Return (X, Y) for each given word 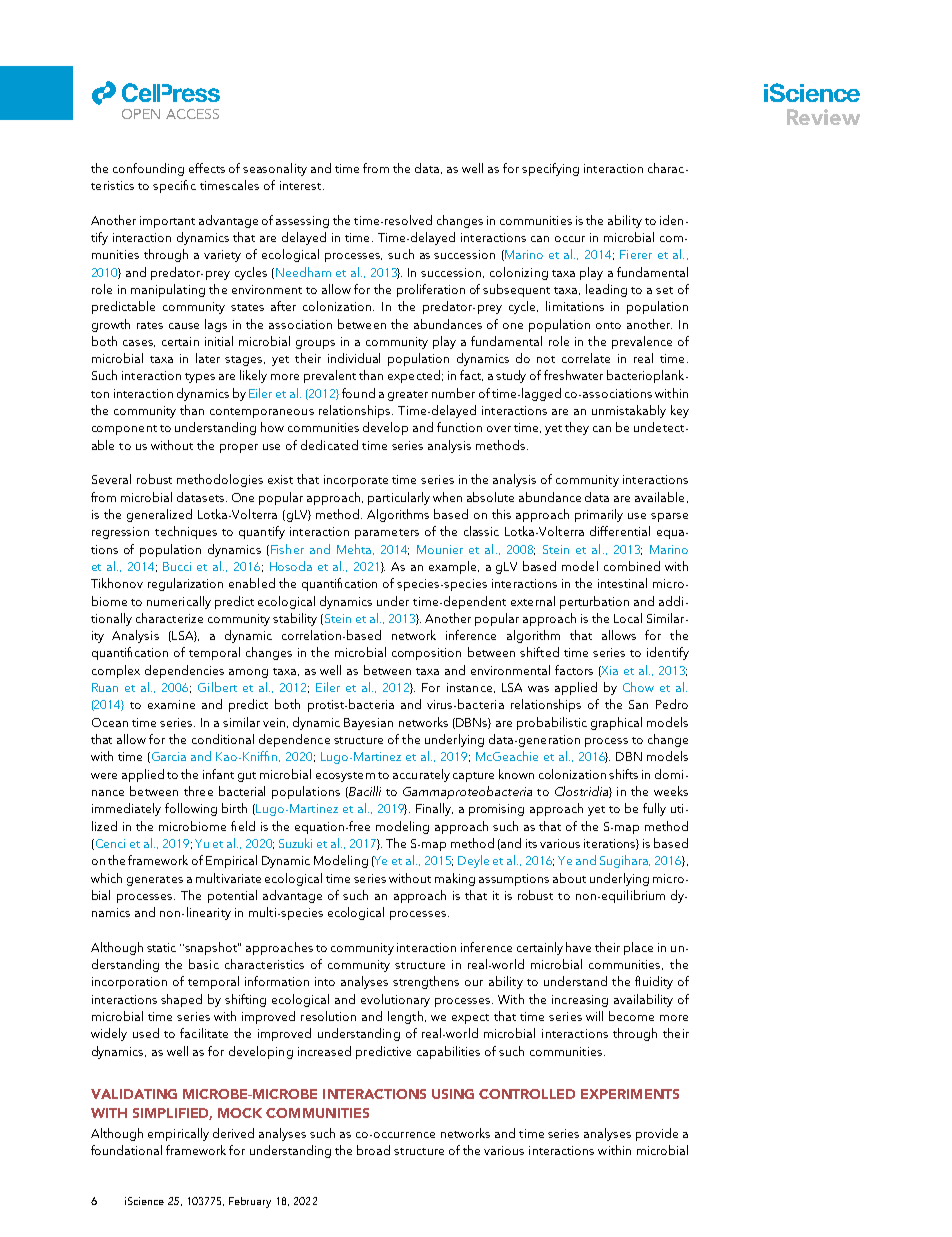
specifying (550, 169)
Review (823, 117)
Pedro (672, 704)
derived (233, 1133)
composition (426, 654)
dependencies (184, 671)
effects (207, 168)
